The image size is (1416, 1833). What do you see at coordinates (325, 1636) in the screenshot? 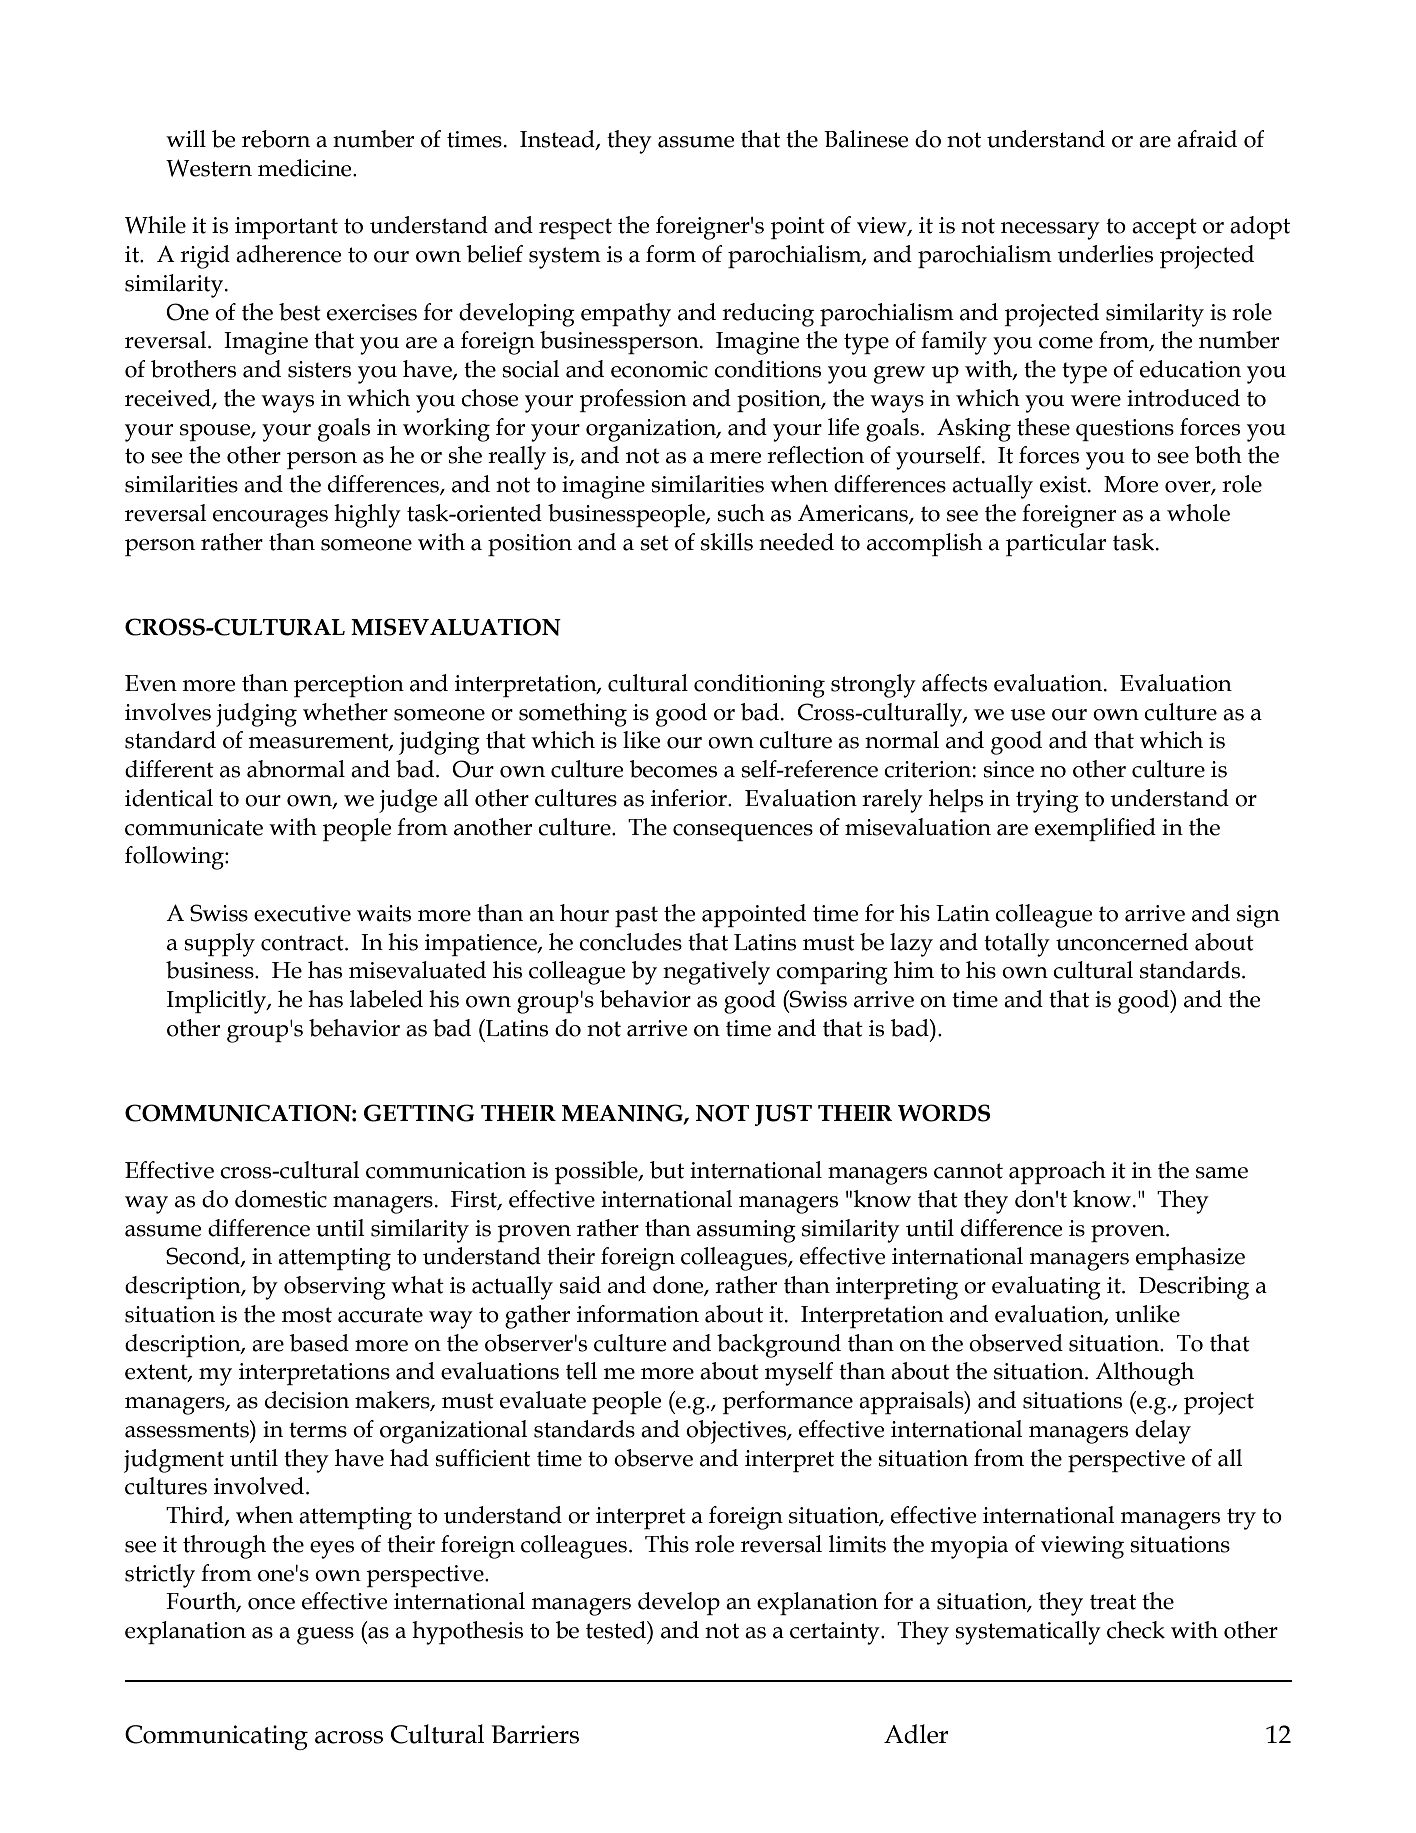
I see `guess` at bounding box center [325, 1636].
